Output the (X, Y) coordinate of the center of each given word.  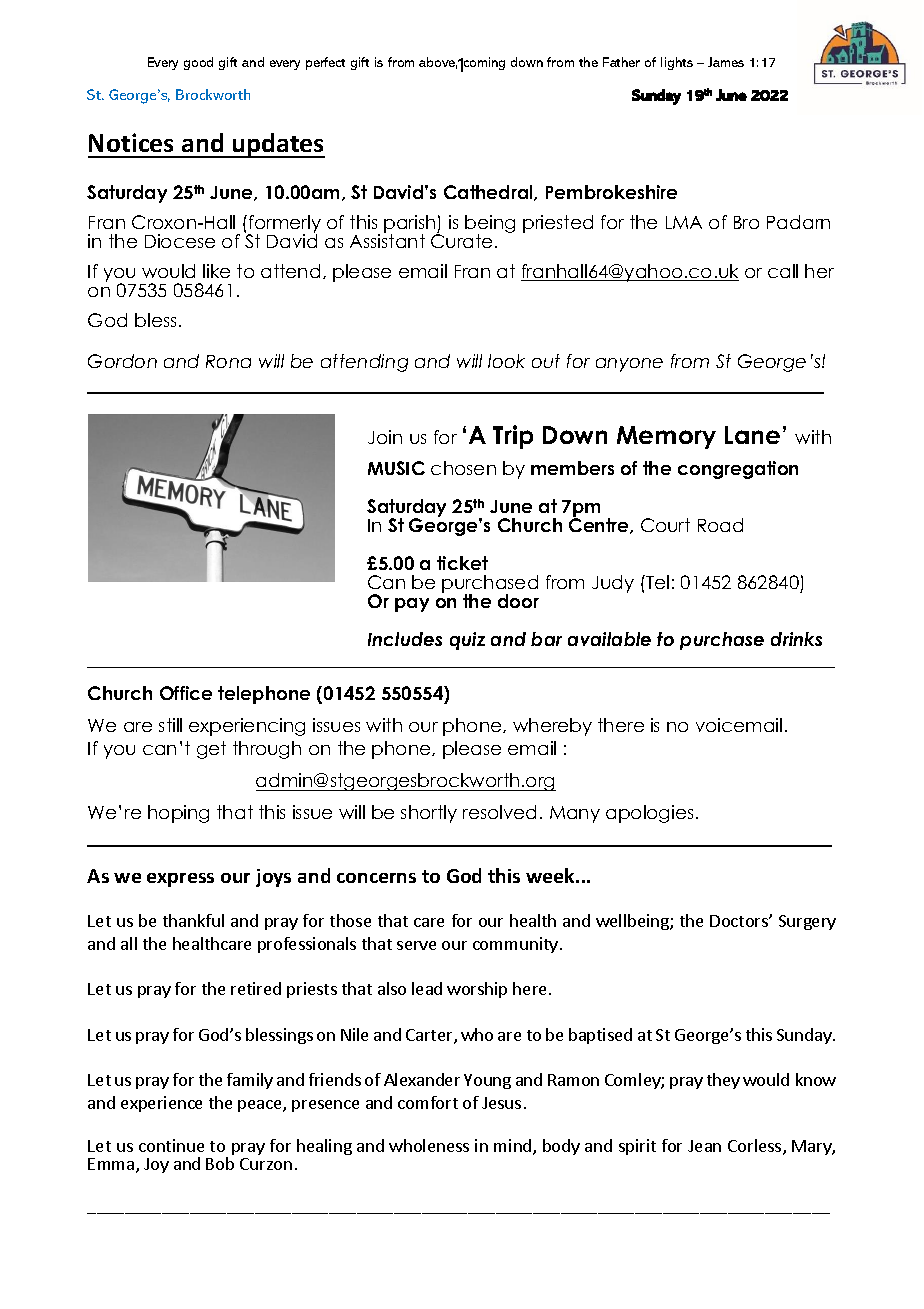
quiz (467, 641)
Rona (228, 361)
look (506, 361)
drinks (796, 639)
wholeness (429, 1145)
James (726, 62)
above (438, 63)
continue (171, 1145)
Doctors (740, 921)
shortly (429, 814)
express (180, 880)
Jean (704, 1146)
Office (186, 693)
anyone (629, 365)
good (198, 63)
